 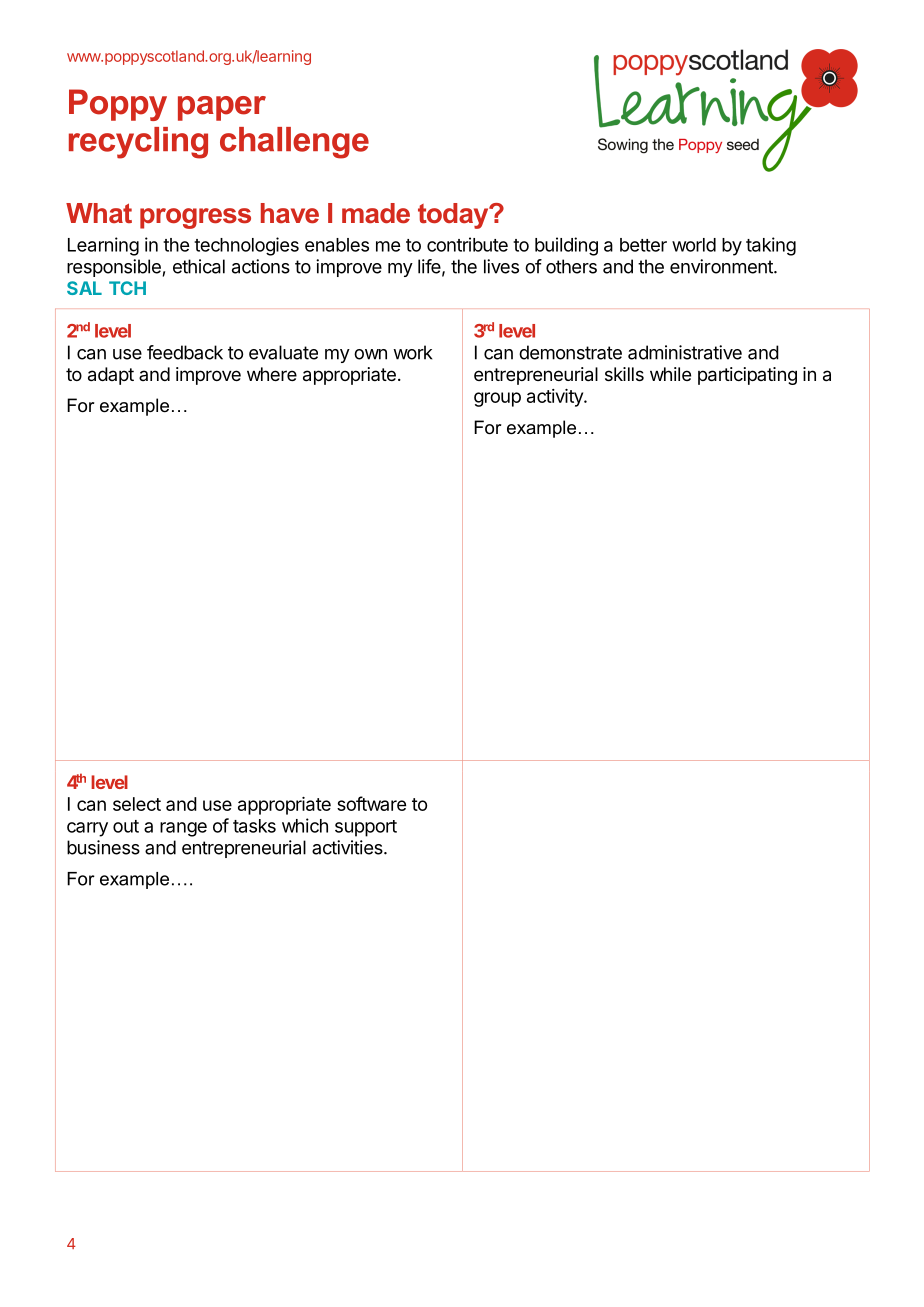 I want to click on group, so click(x=497, y=399).
